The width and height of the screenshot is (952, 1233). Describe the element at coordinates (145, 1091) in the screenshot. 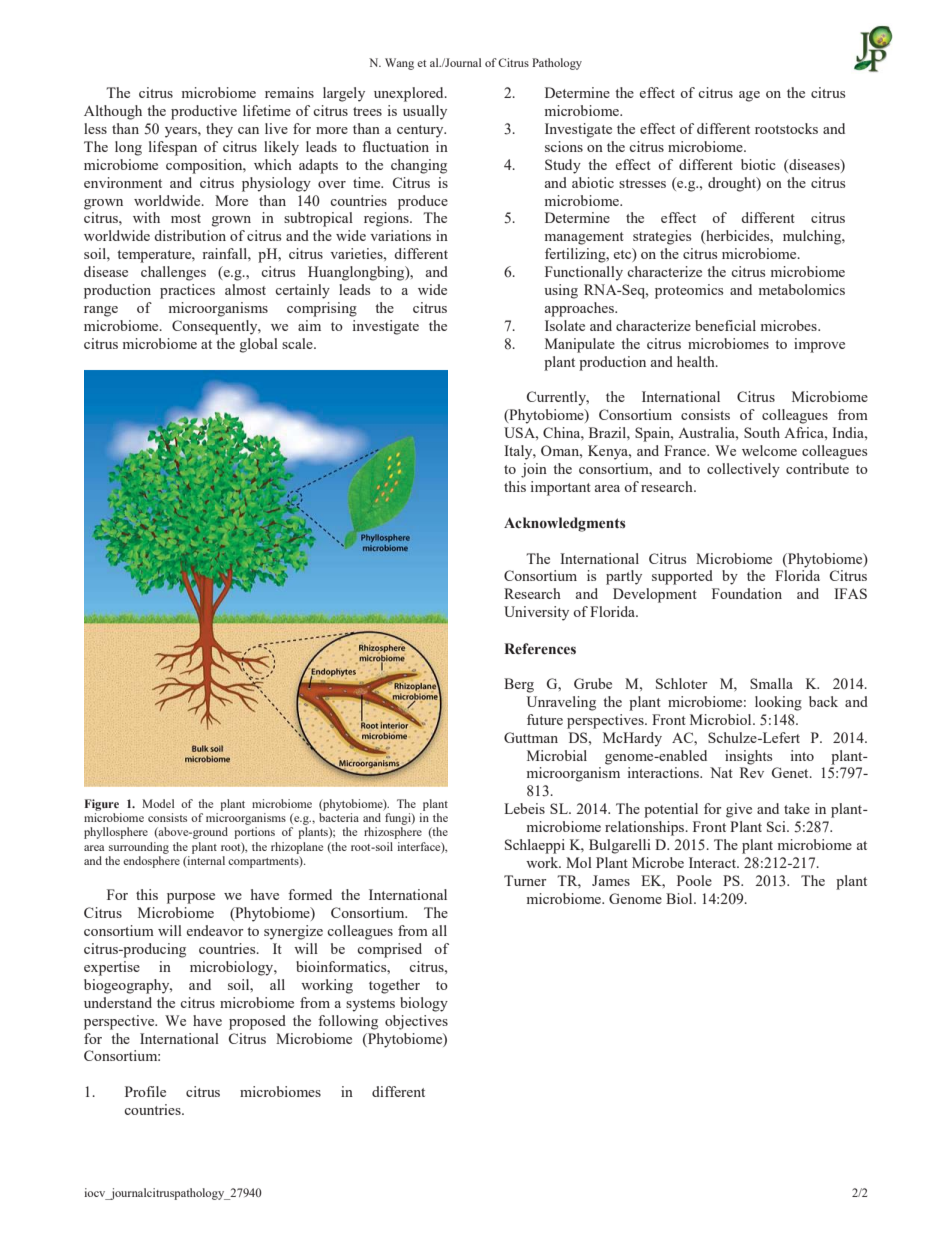

I see `Profile` at that location.
